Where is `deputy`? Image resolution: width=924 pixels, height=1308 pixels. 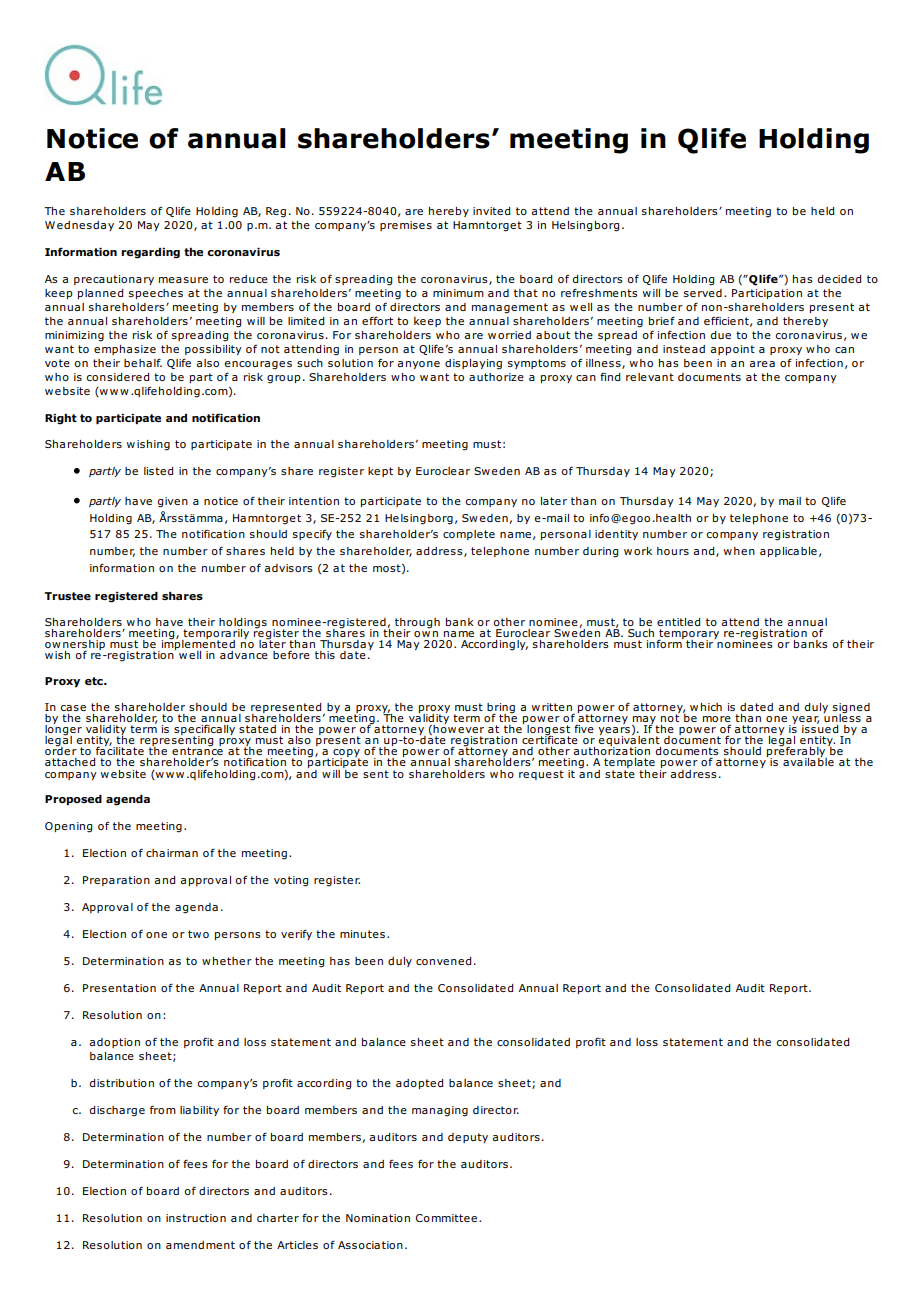 deputy is located at coordinates (468, 1138).
